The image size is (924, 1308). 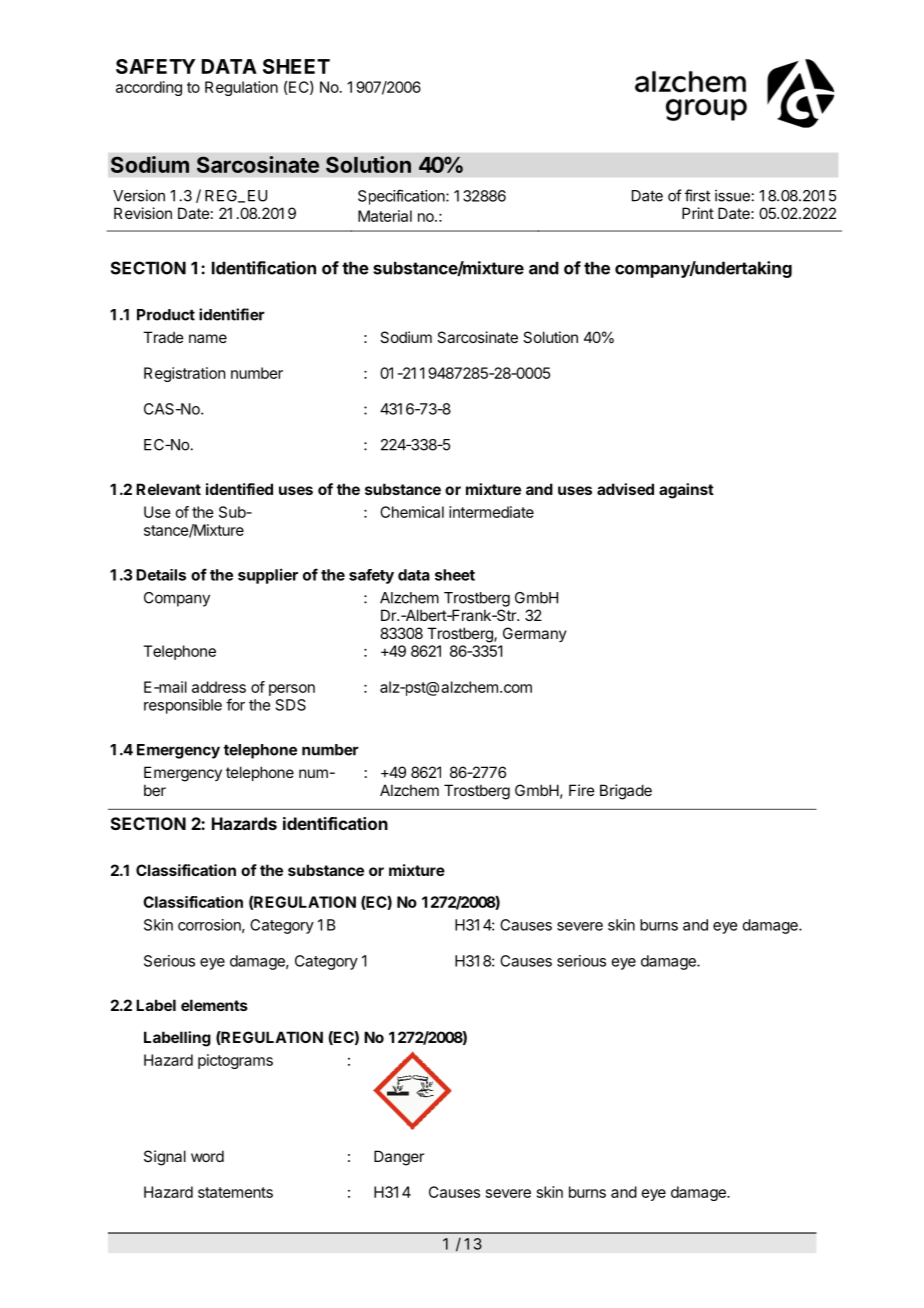 I want to click on elements, so click(x=214, y=1005).
